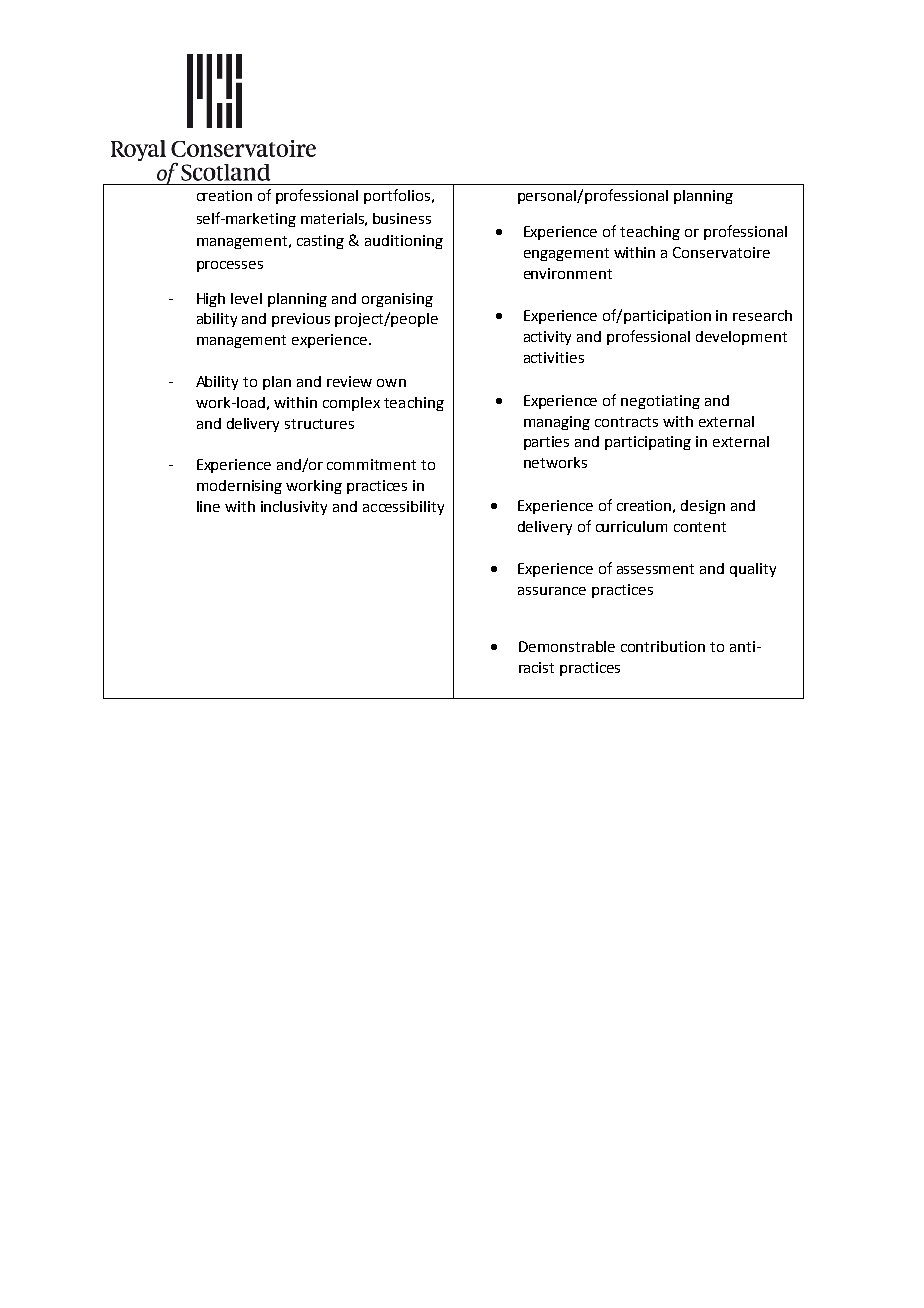 The height and width of the screenshot is (1308, 924). Describe the element at coordinates (552, 591) in the screenshot. I see `assurance` at that location.
